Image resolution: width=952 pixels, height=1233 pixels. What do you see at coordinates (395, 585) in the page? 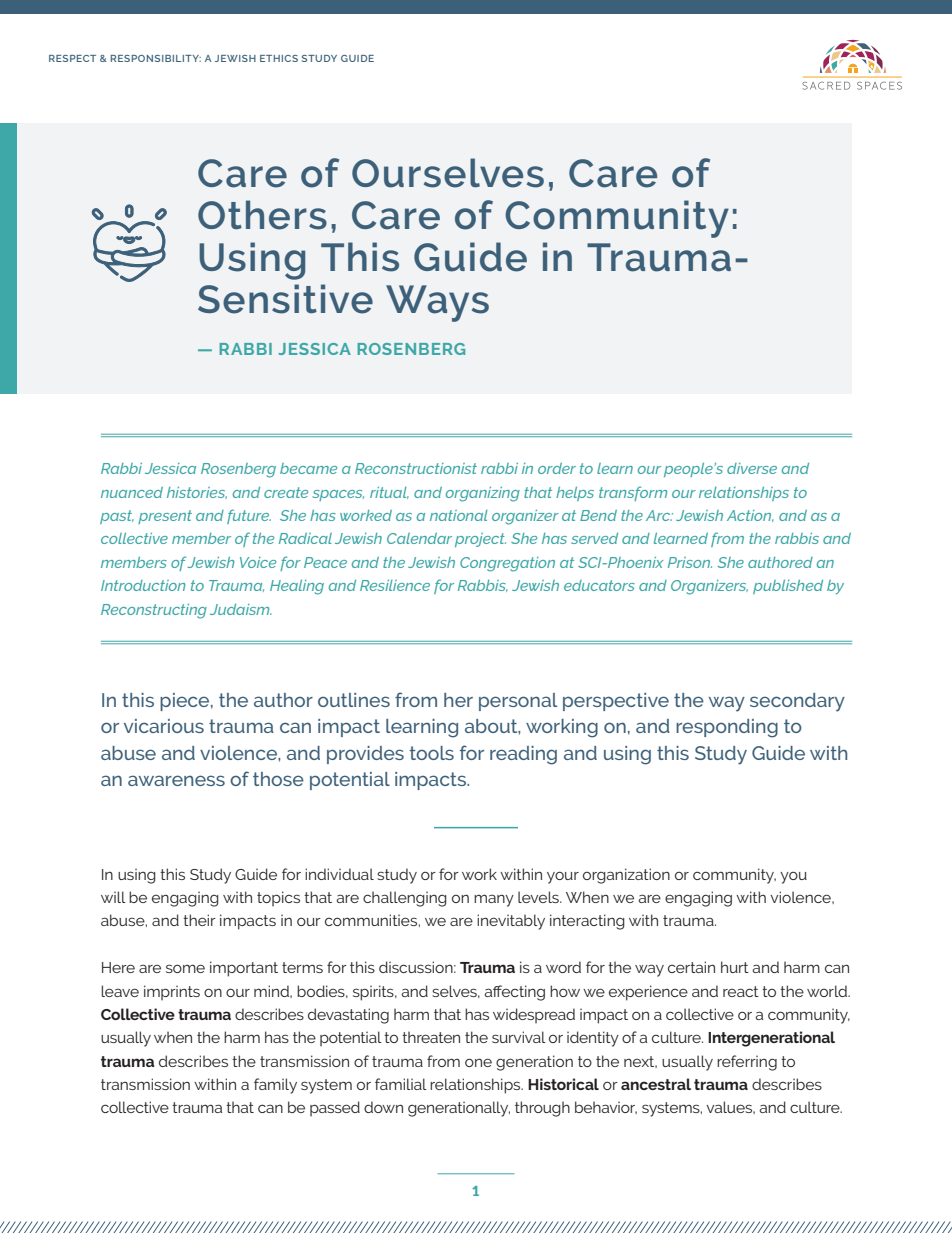
I see `Resilience` at bounding box center [395, 585].
